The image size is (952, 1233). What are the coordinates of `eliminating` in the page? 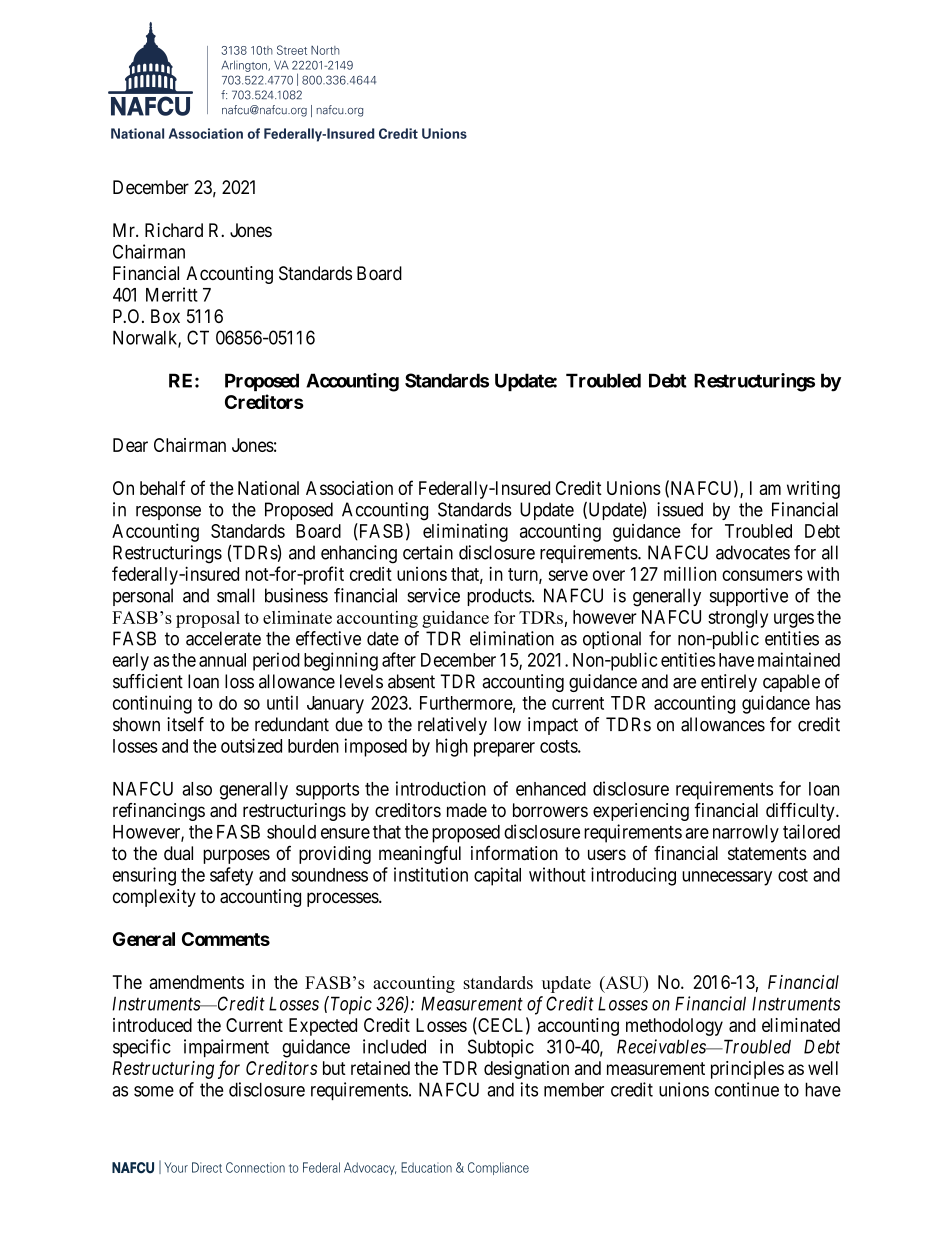 It's located at (465, 533).
